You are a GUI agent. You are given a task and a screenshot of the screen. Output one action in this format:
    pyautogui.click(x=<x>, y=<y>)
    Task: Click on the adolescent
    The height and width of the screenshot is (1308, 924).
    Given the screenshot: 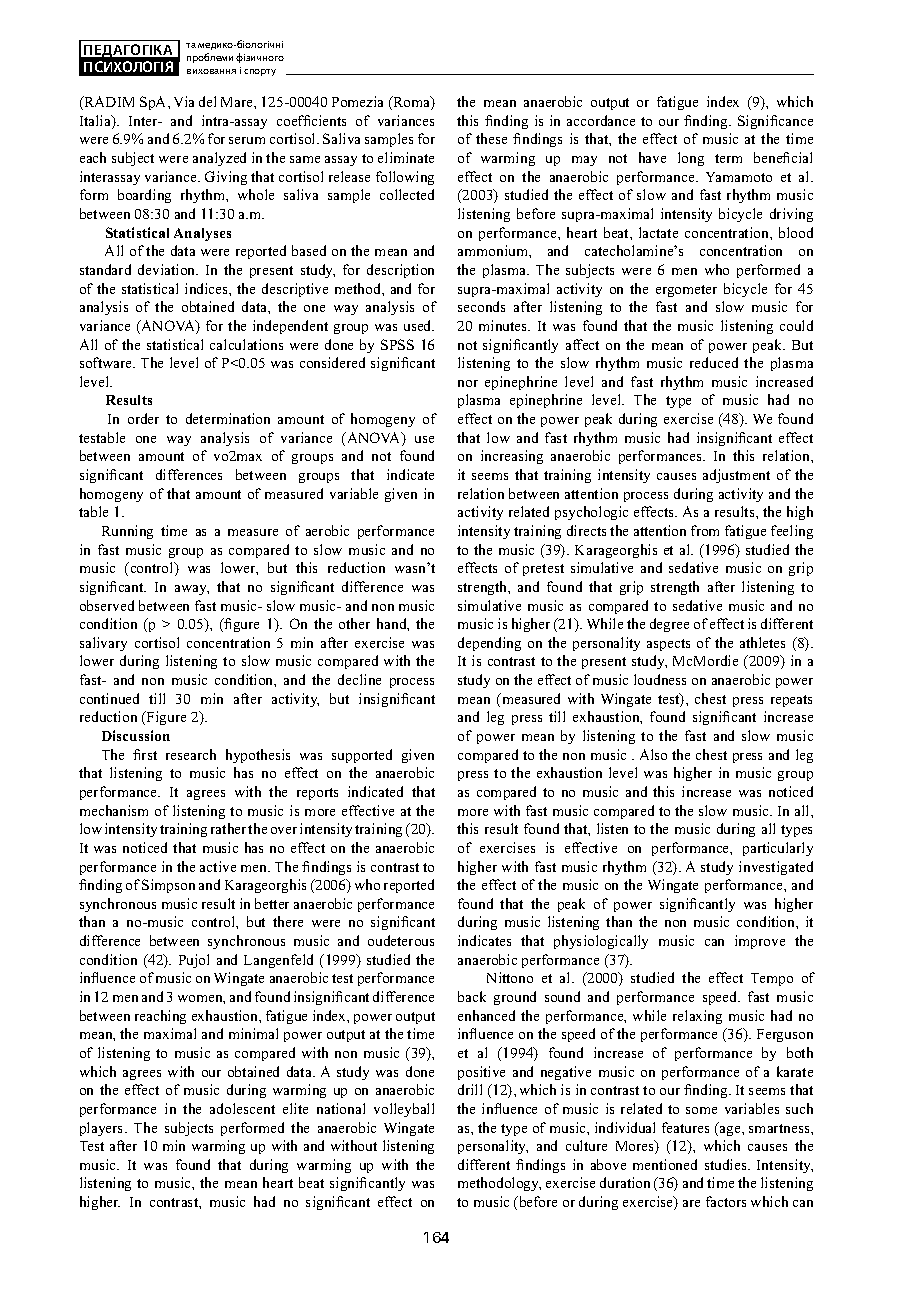 What is the action you would take?
    pyautogui.click(x=242, y=1108)
